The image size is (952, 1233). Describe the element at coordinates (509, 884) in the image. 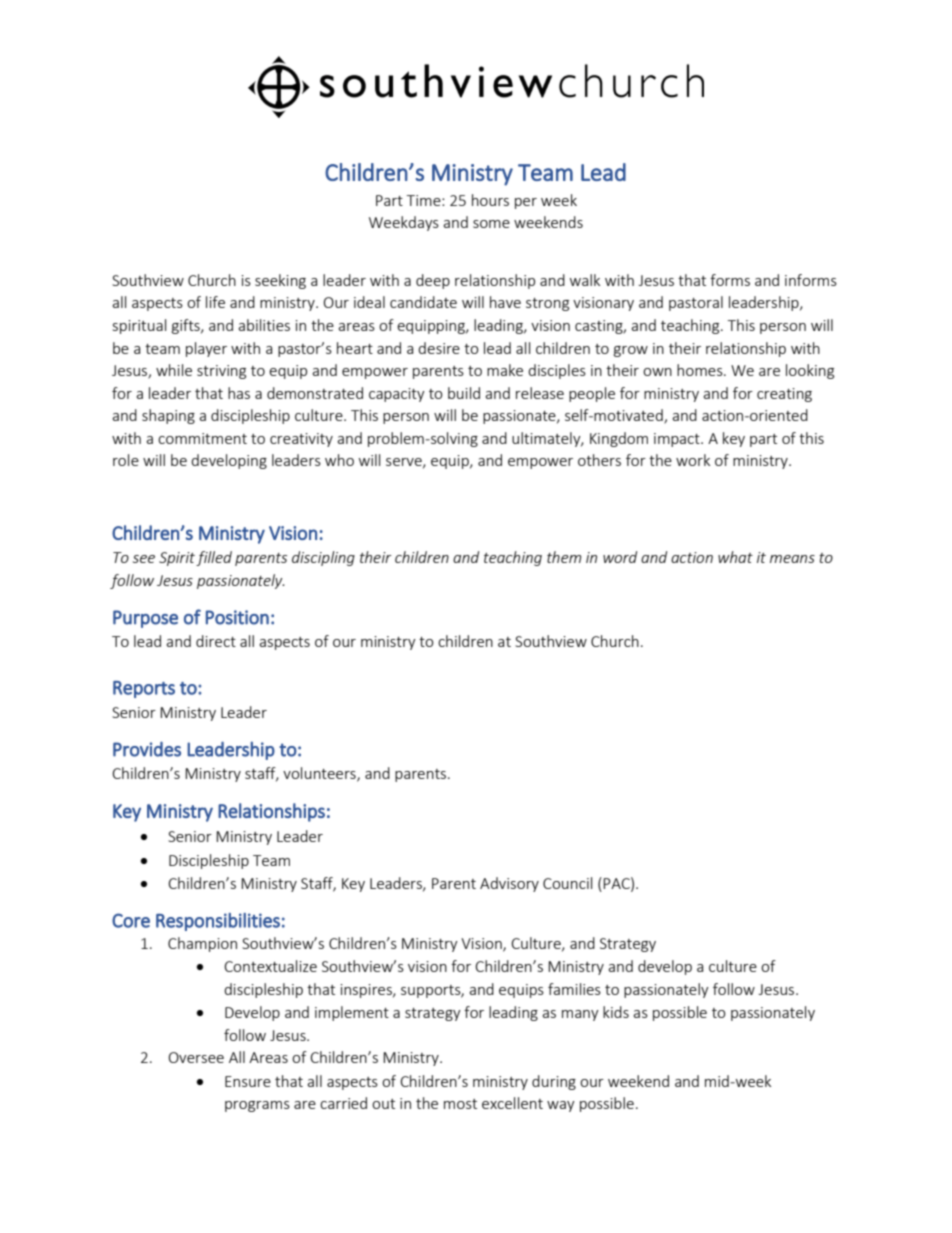

I see `Advisory` at that location.
